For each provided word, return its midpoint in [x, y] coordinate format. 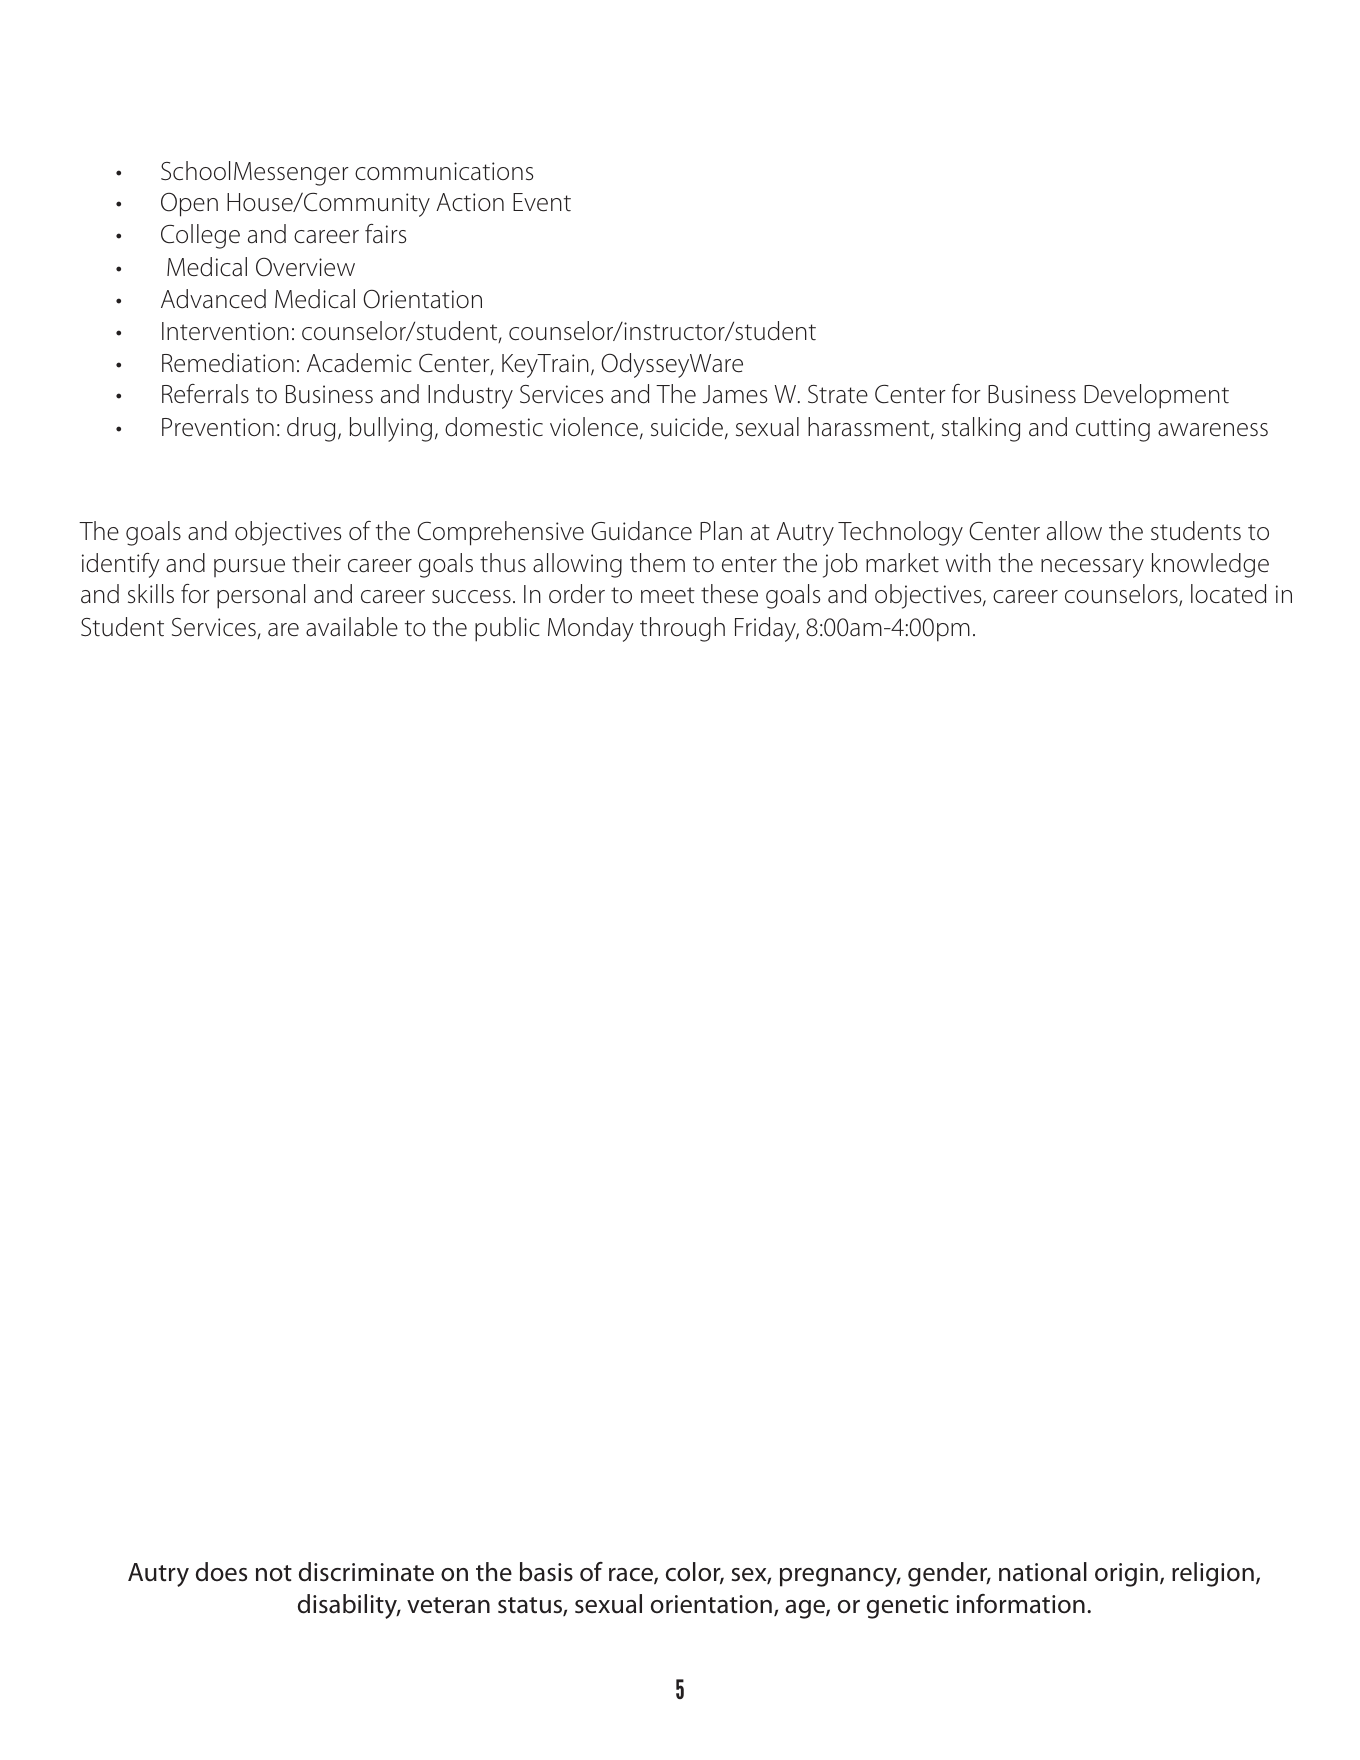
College [200, 236]
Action [470, 202]
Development [1156, 396]
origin [1126, 1575]
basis [546, 1572]
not [274, 1573]
